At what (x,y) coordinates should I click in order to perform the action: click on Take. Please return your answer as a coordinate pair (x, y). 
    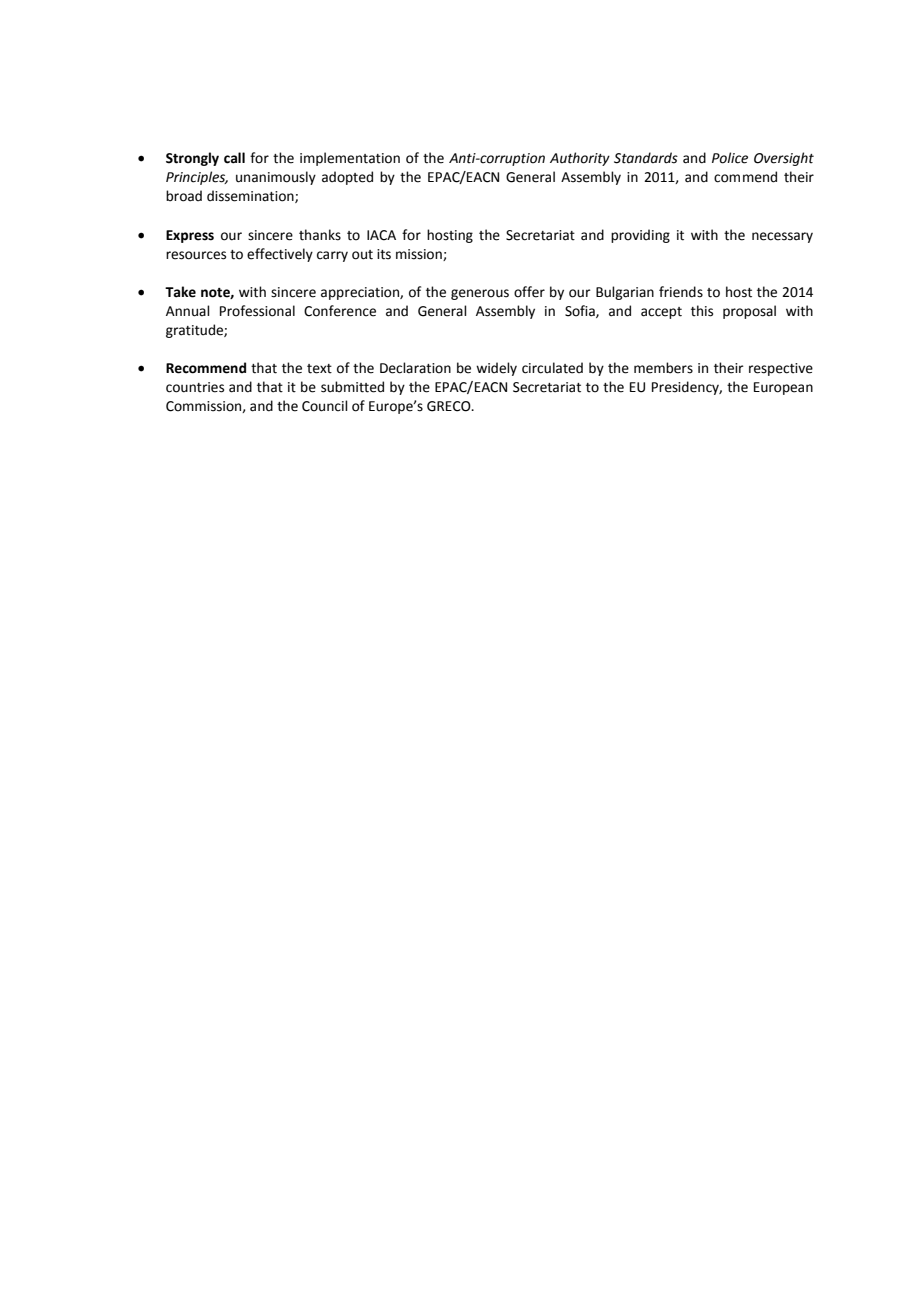
    Looking at the image, I should click on (180, 292).
